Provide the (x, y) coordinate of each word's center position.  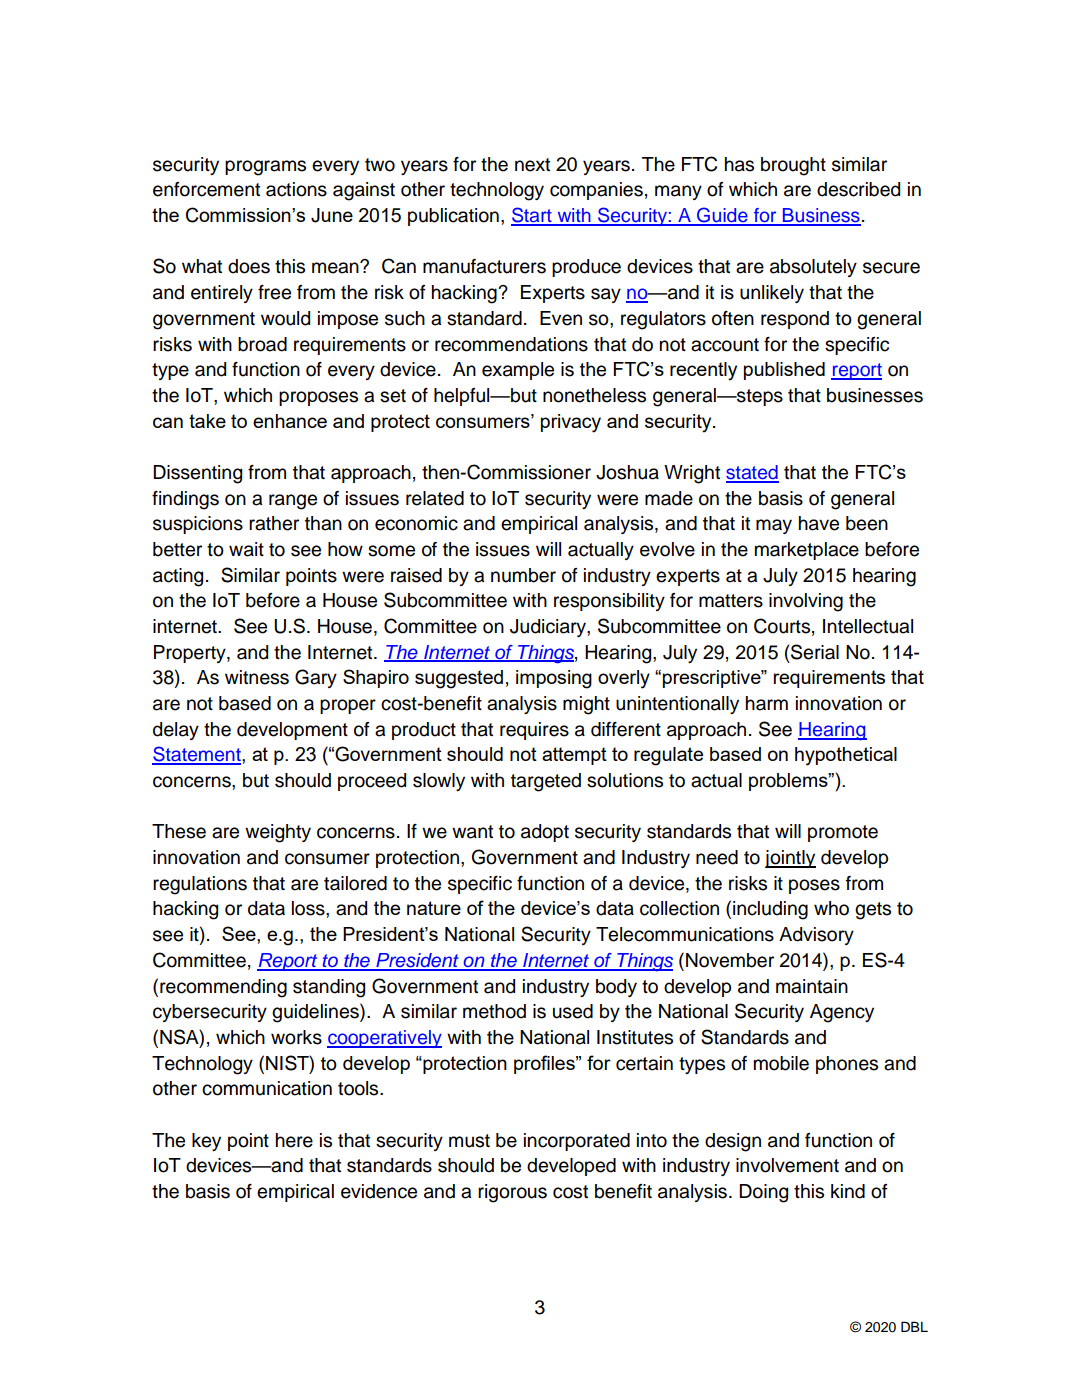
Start (532, 216)
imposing (554, 679)
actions (296, 189)
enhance (290, 421)
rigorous (512, 1193)
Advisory (816, 936)
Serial (814, 652)
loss (309, 908)
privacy (571, 423)
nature (434, 908)
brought (793, 166)
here (294, 1140)
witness (257, 677)
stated (752, 473)
